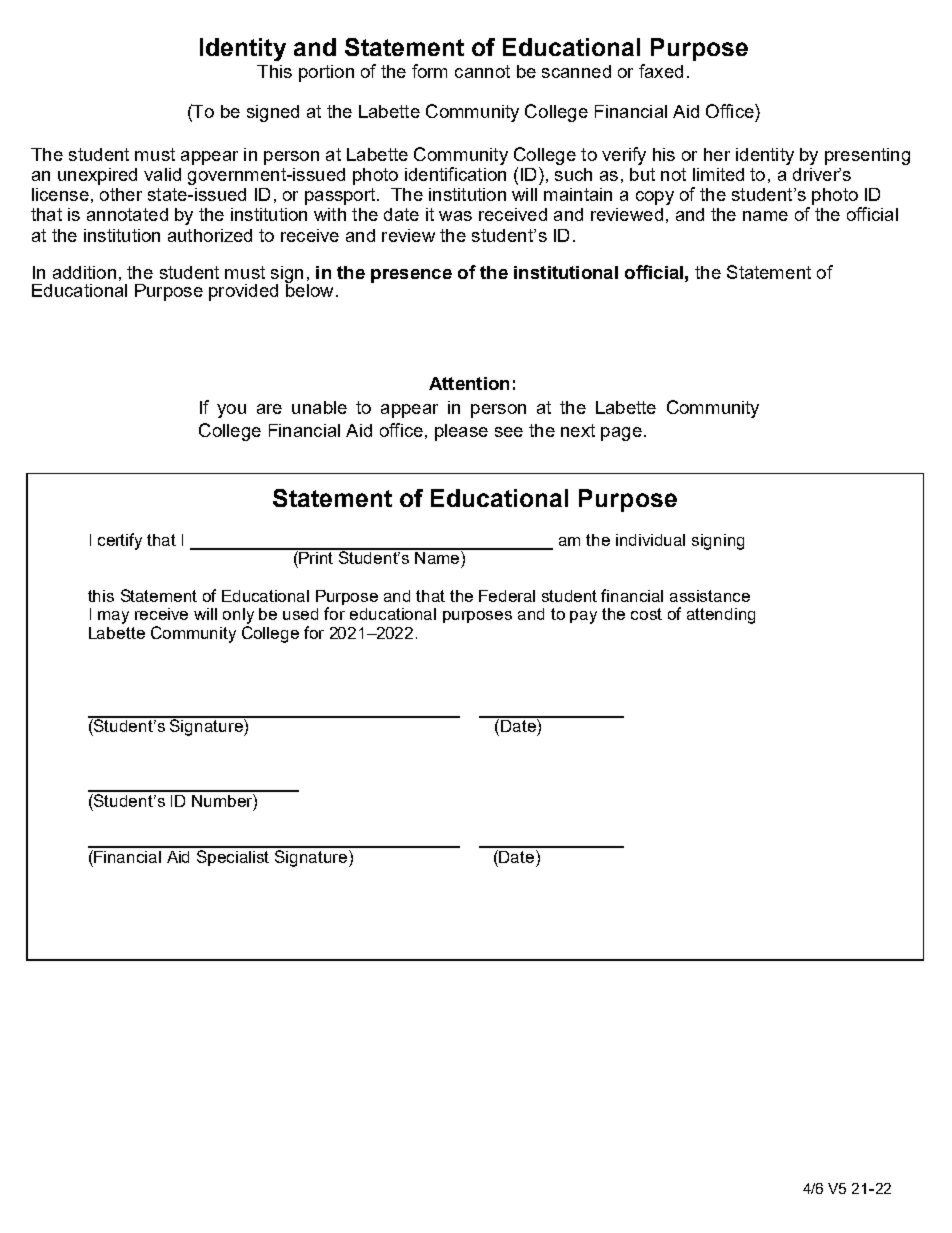 The image size is (952, 1233). I want to click on faxed, so click(661, 71).
